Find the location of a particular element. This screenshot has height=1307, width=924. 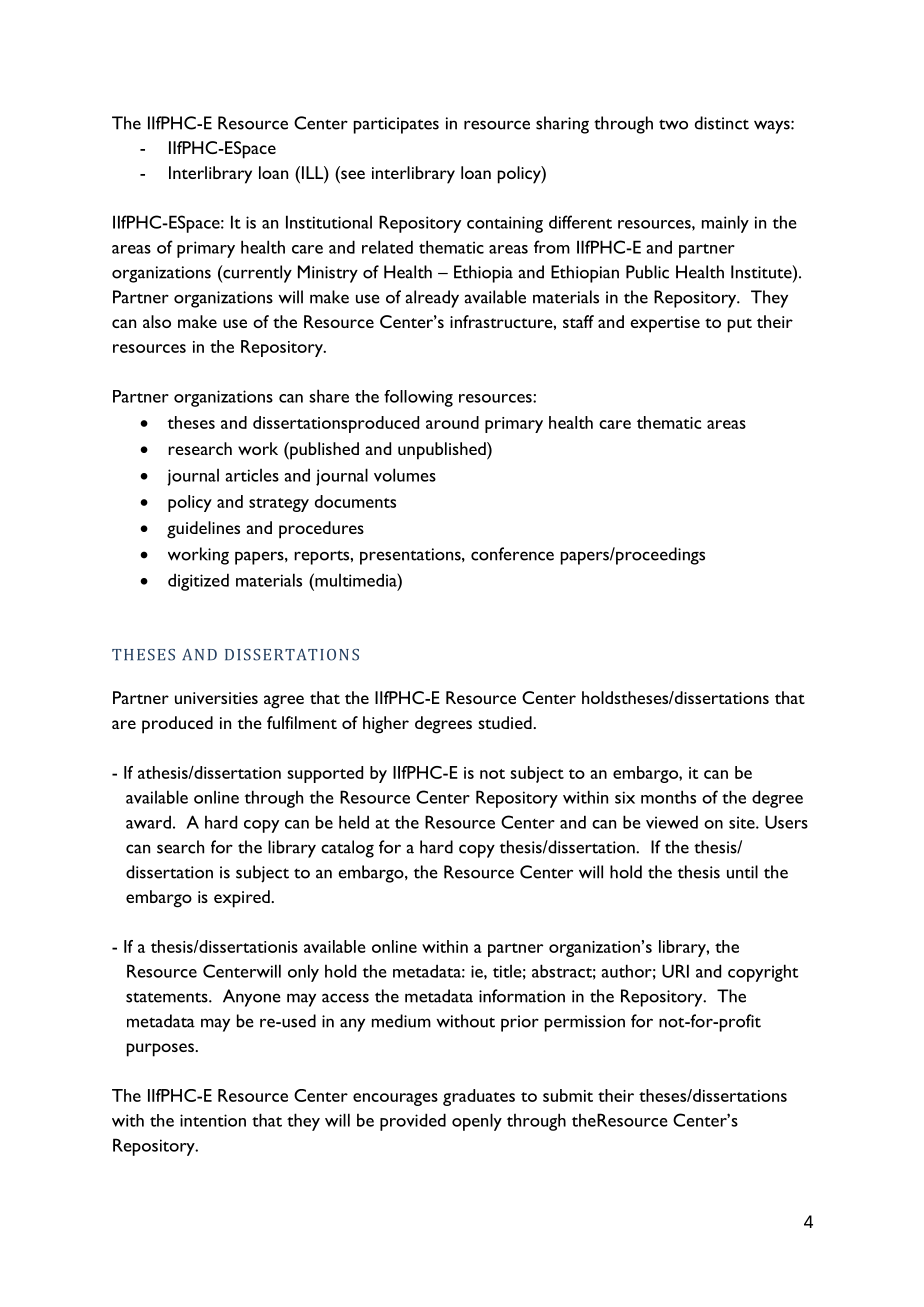

award is located at coordinates (148, 822).
